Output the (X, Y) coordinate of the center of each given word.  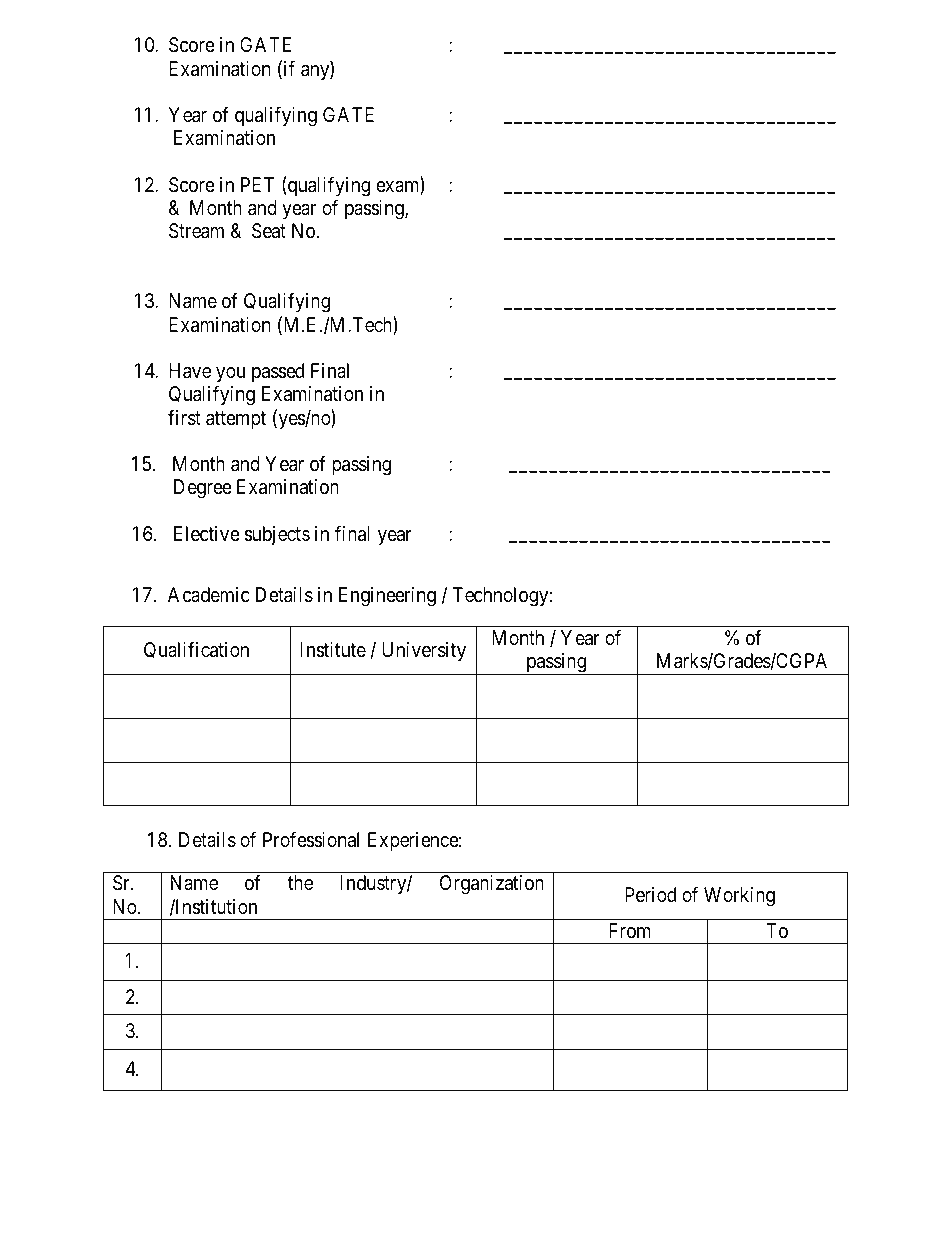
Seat (269, 231)
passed (278, 372)
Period (650, 894)
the (300, 882)
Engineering (387, 597)
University (424, 651)
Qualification (196, 650)
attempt (236, 420)
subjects (277, 535)
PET (257, 184)
